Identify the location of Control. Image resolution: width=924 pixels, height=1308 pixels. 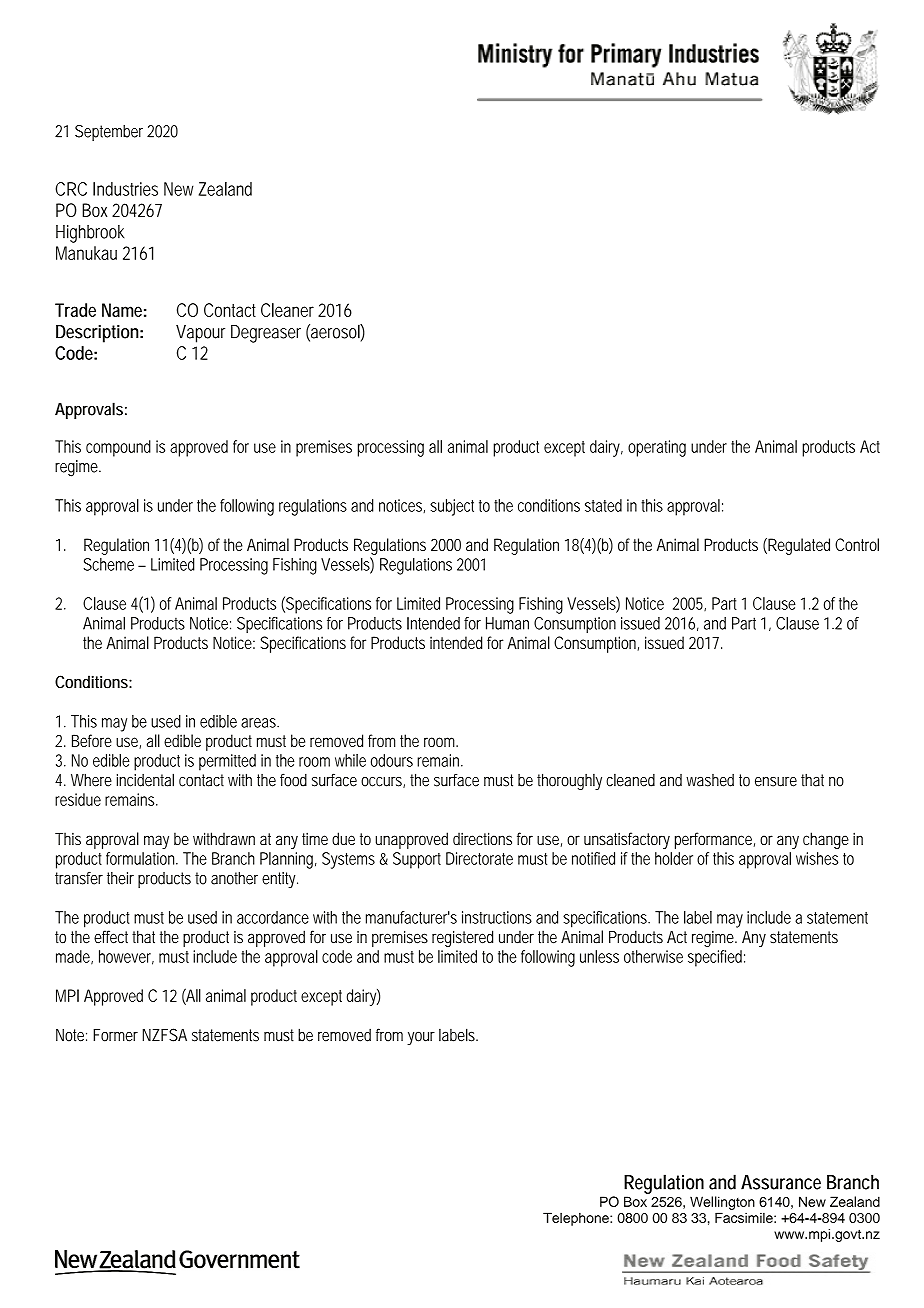
(857, 544).
